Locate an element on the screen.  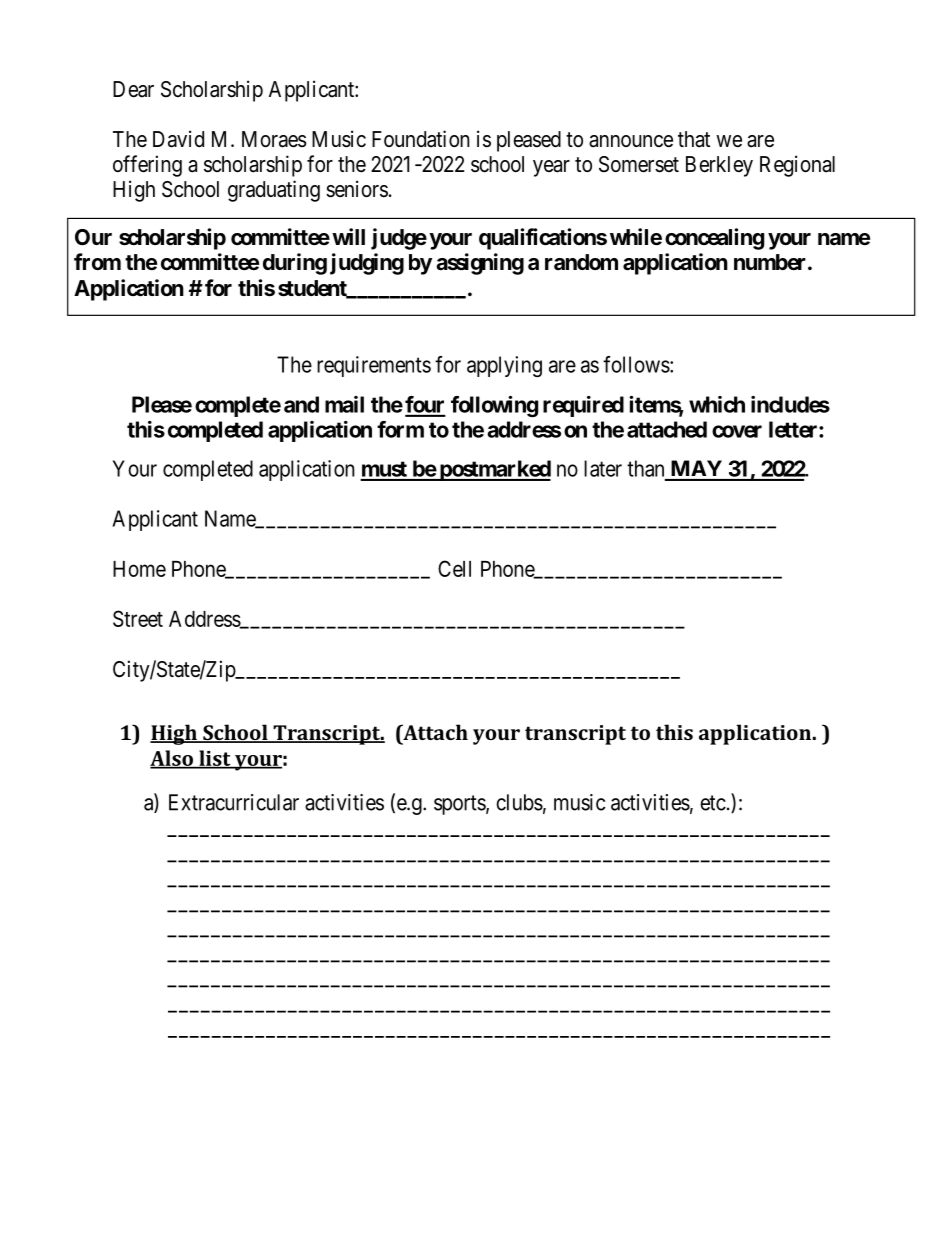
Foundation is located at coordinates (421, 139).
